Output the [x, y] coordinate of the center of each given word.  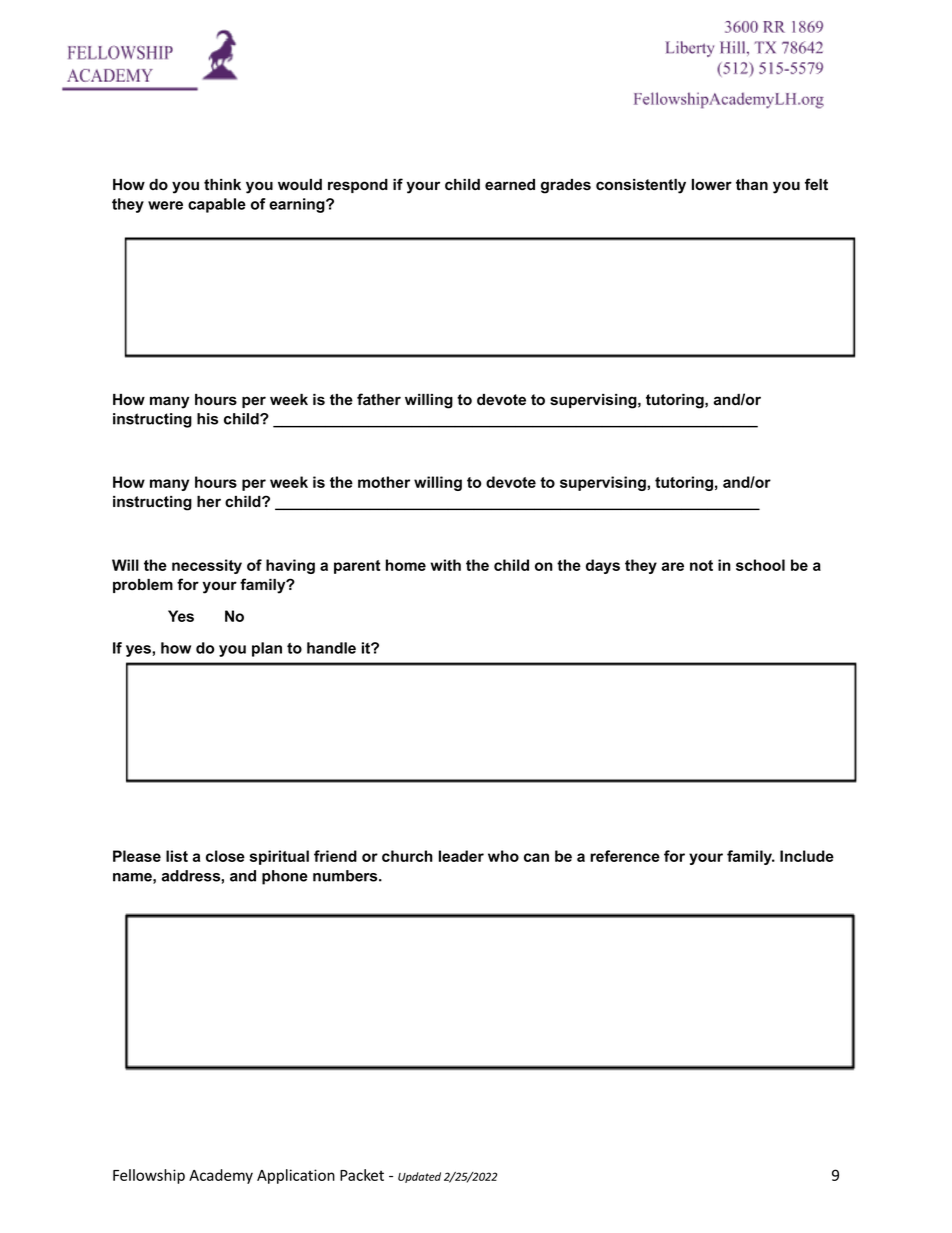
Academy [221, 1176]
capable [217, 205]
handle [331, 648]
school [760, 565]
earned [510, 184]
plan [267, 649]
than [752, 185]
